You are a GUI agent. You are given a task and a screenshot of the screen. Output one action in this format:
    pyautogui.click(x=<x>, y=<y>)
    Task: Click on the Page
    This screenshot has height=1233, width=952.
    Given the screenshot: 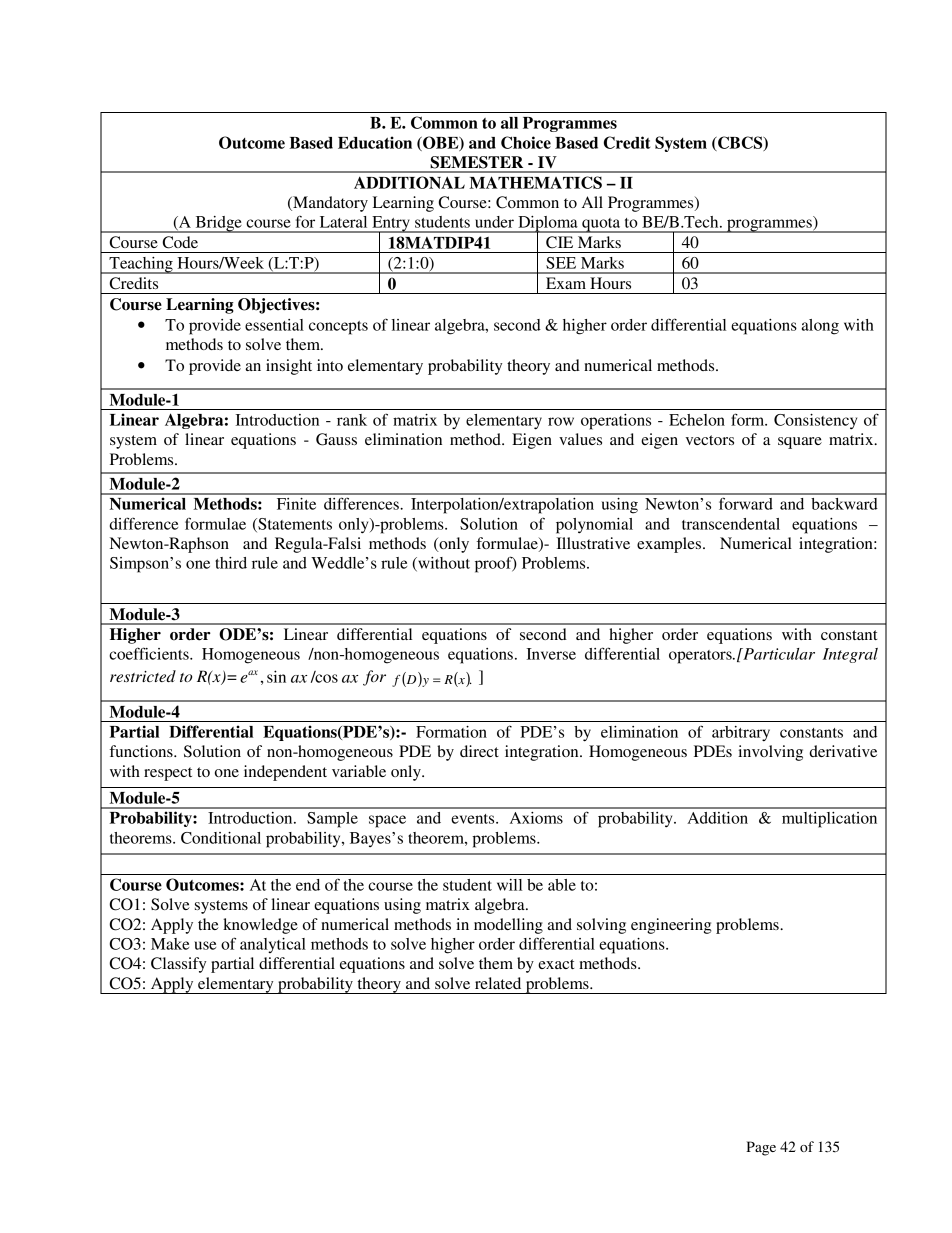 What is the action you would take?
    pyautogui.click(x=761, y=1148)
